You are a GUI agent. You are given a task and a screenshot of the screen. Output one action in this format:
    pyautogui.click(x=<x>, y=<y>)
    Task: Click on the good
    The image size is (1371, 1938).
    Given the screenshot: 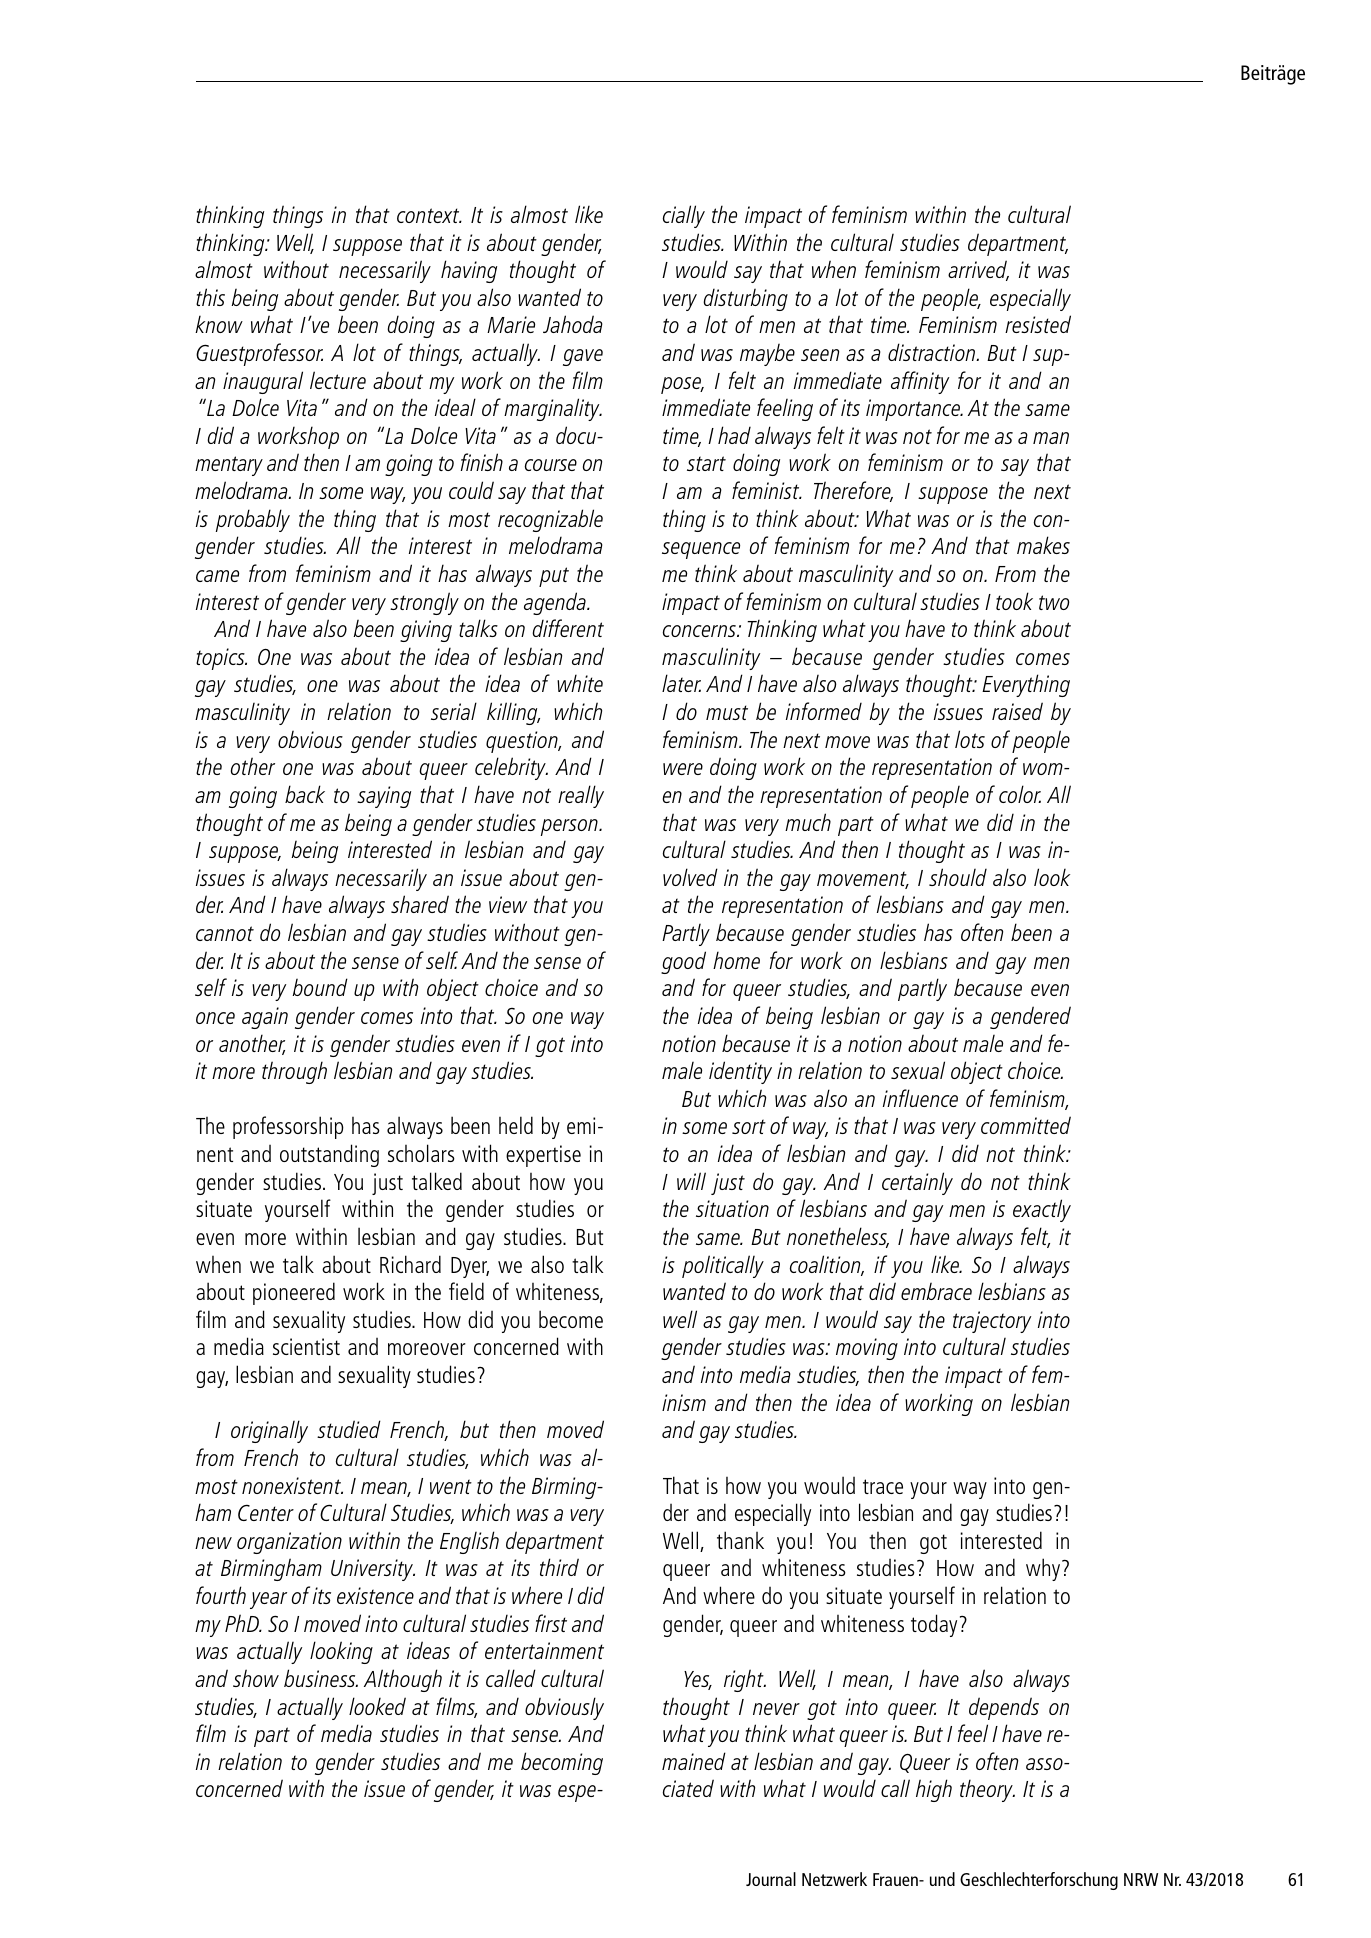 What is the action you would take?
    pyautogui.click(x=683, y=962)
